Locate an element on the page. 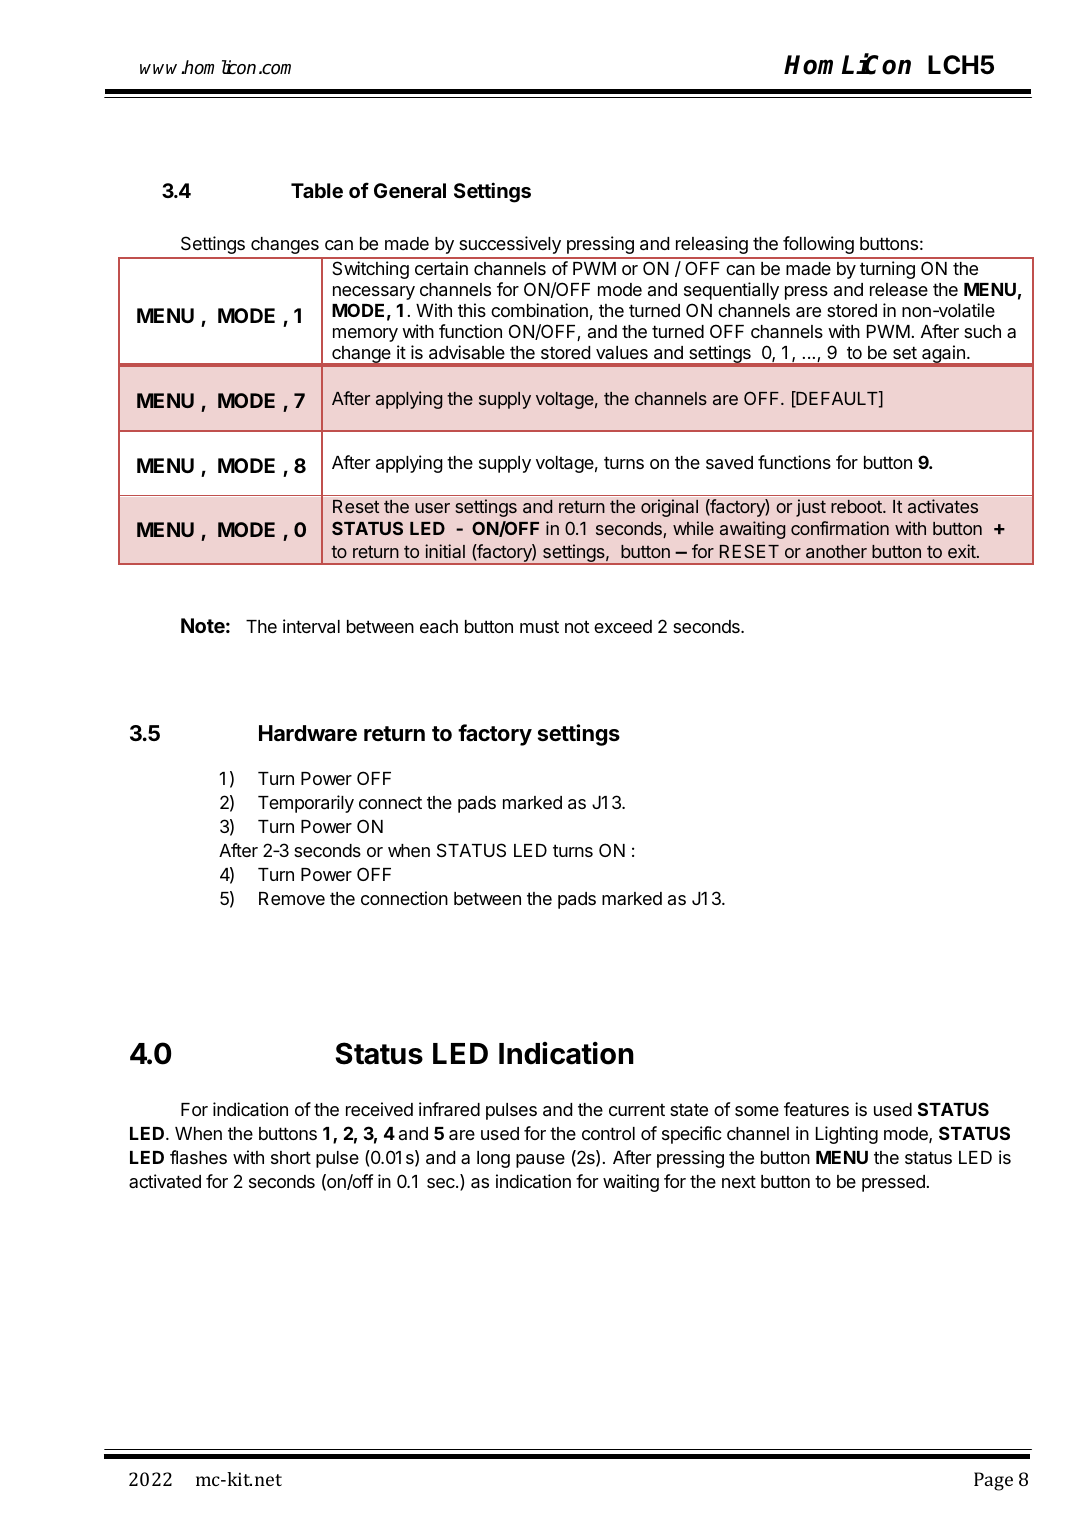  activated is located at coordinates (165, 1181).
